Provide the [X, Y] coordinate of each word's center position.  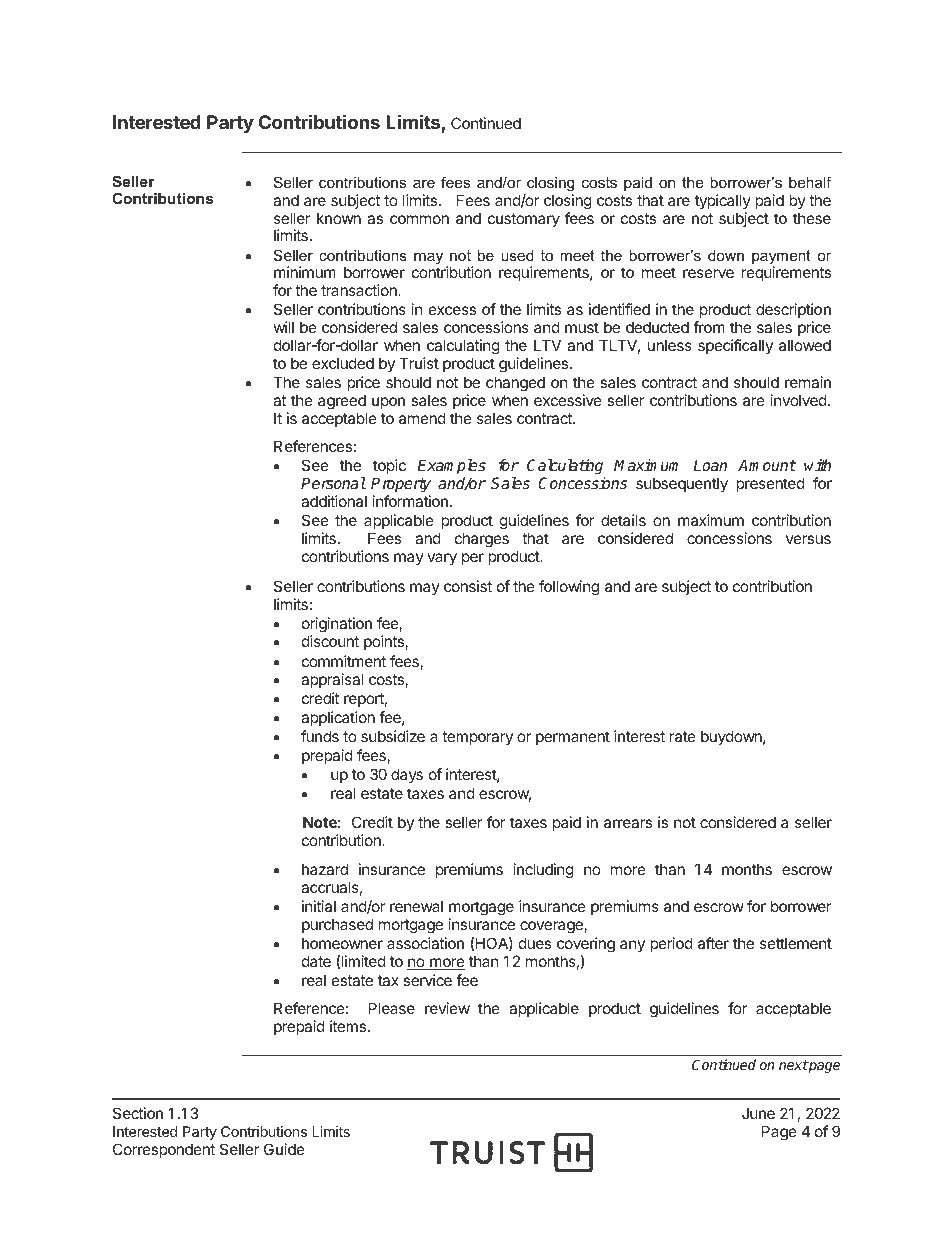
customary [524, 220]
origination [337, 625]
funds [320, 736]
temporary [477, 738]
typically [723, 201]
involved [799, 400]
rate [683, 736]
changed [515, 384]
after [713, 943]
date [316, 961]
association [425, 943]
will [284, 327]
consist [468, 586]
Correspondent [164, 1150]
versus [808, 539]
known [339, 218]
